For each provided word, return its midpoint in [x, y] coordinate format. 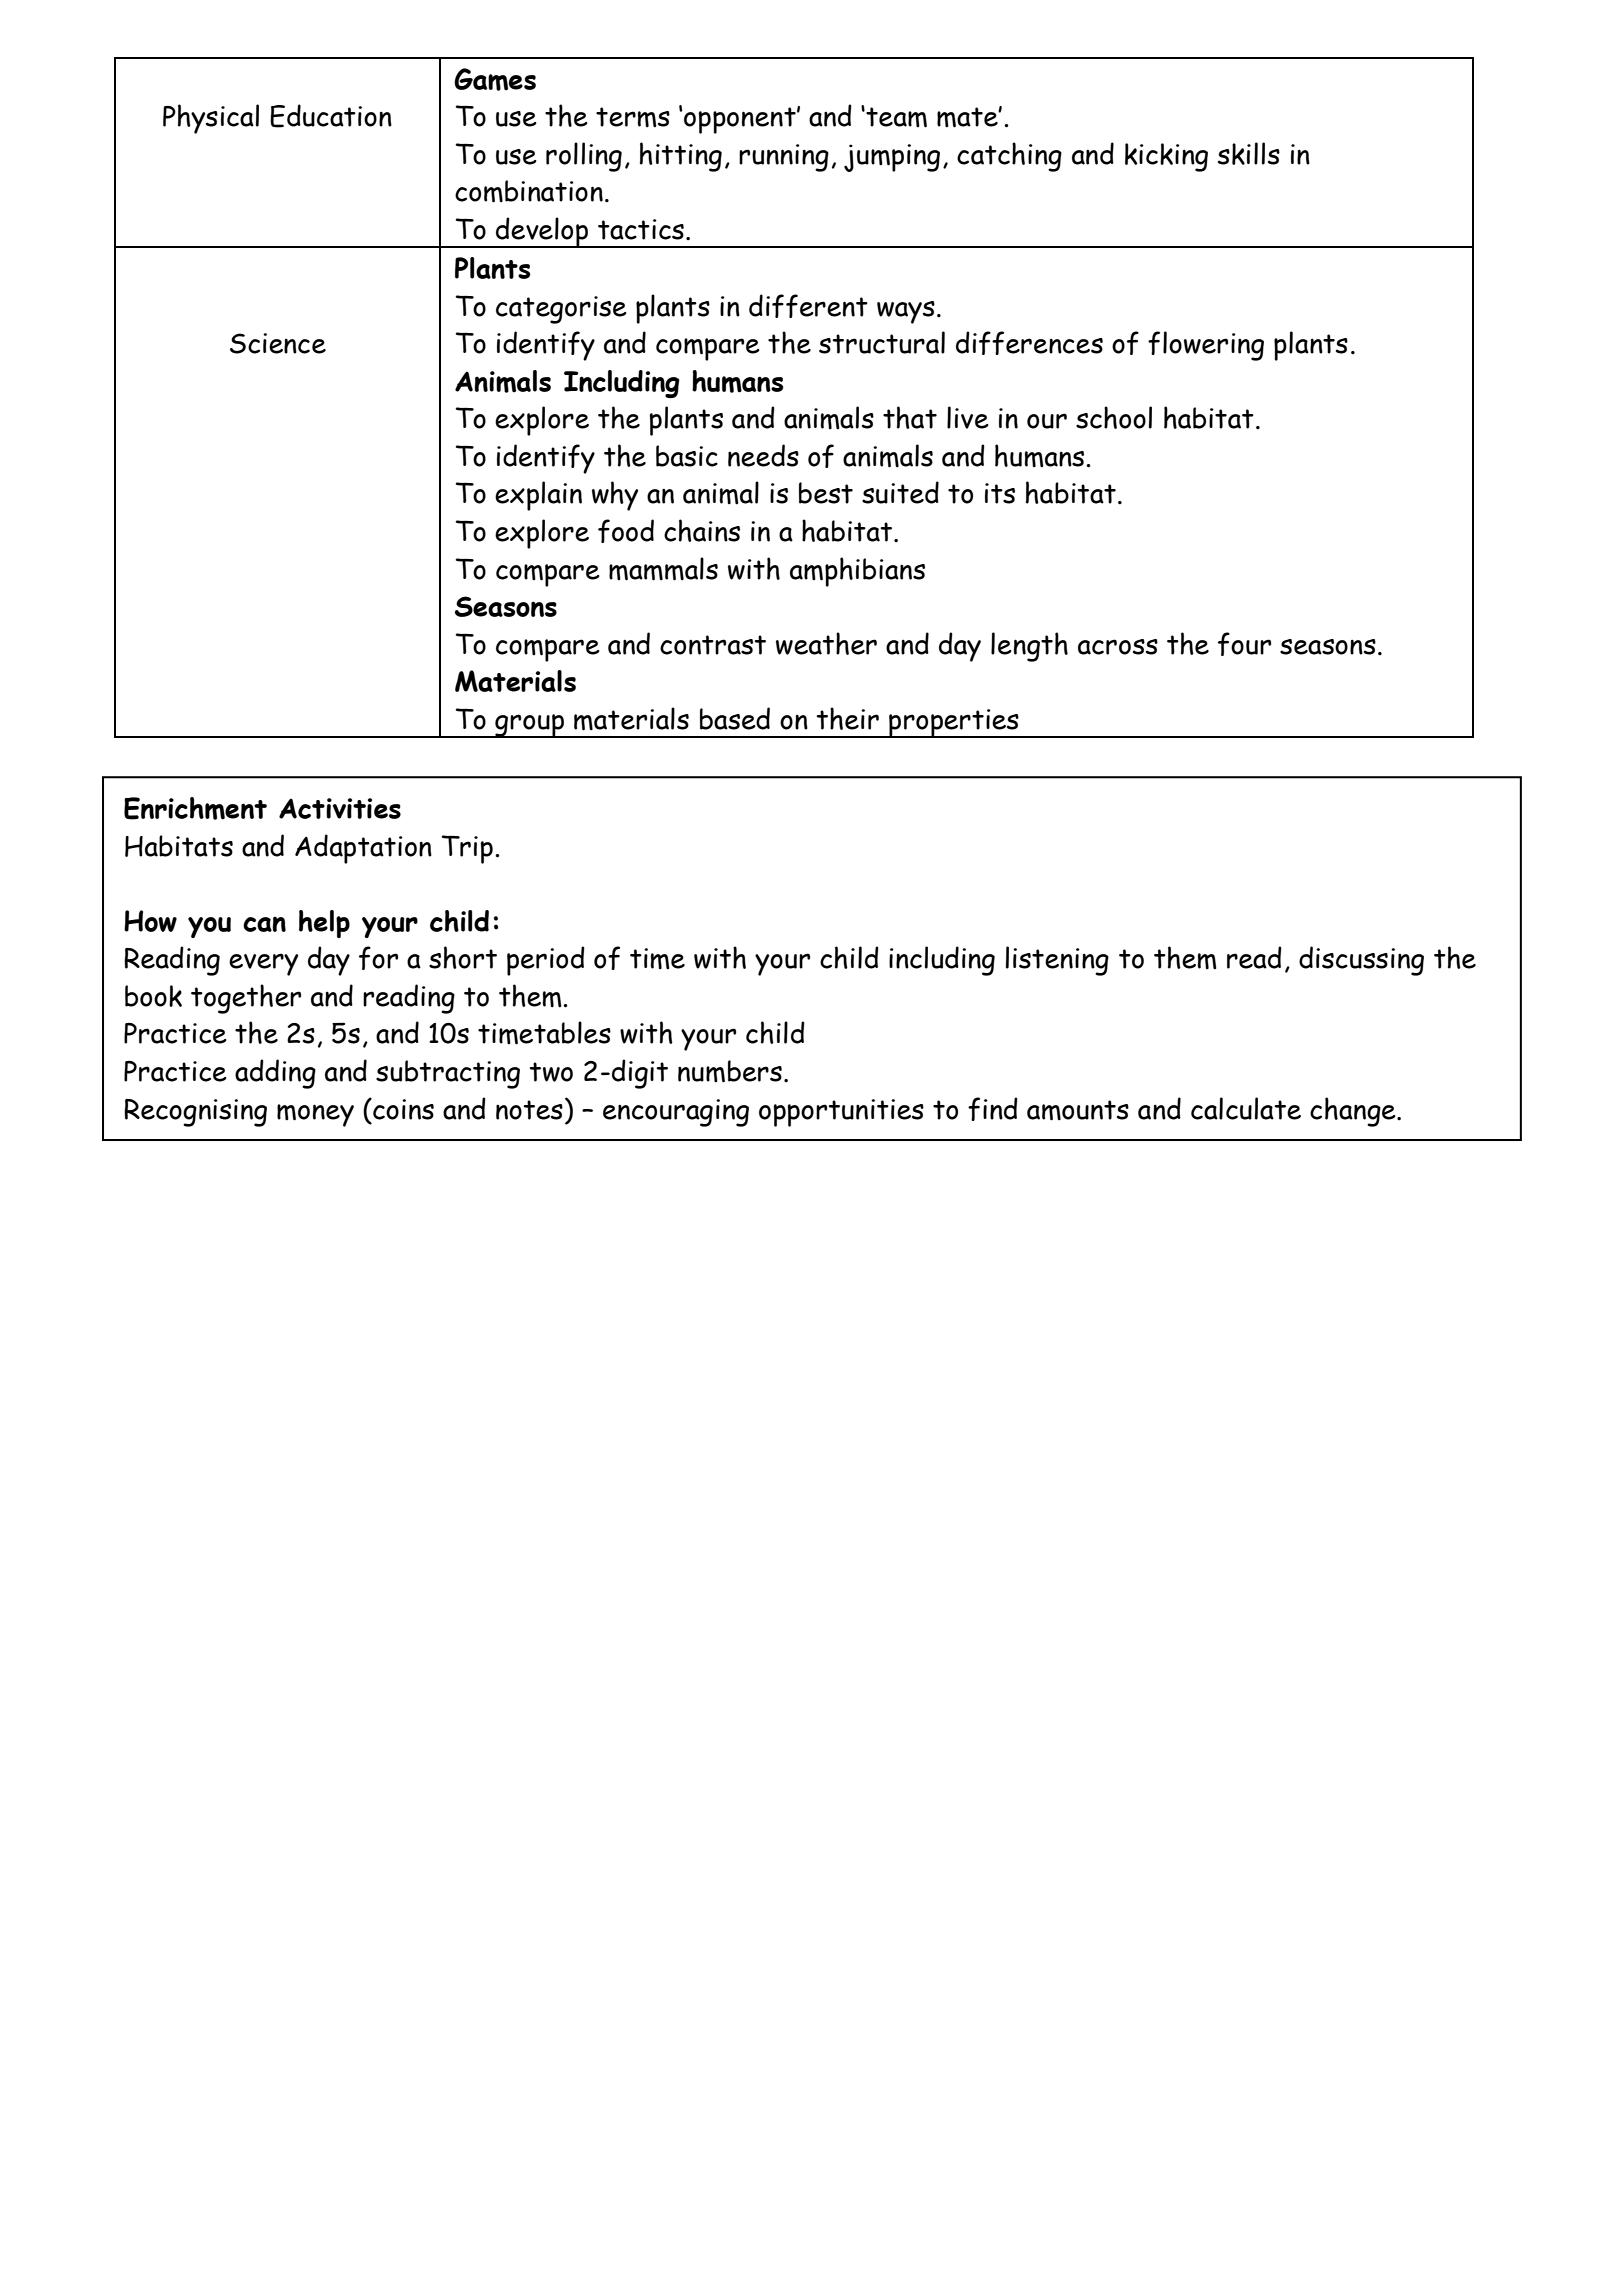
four [1244, 644]
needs [763, 455]
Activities [340, 808]
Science [278, 343]
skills [1249, 153]
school [1114, 417]
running [784, 158]
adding [275, 1074]
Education [331, 116]
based [735, 718]
